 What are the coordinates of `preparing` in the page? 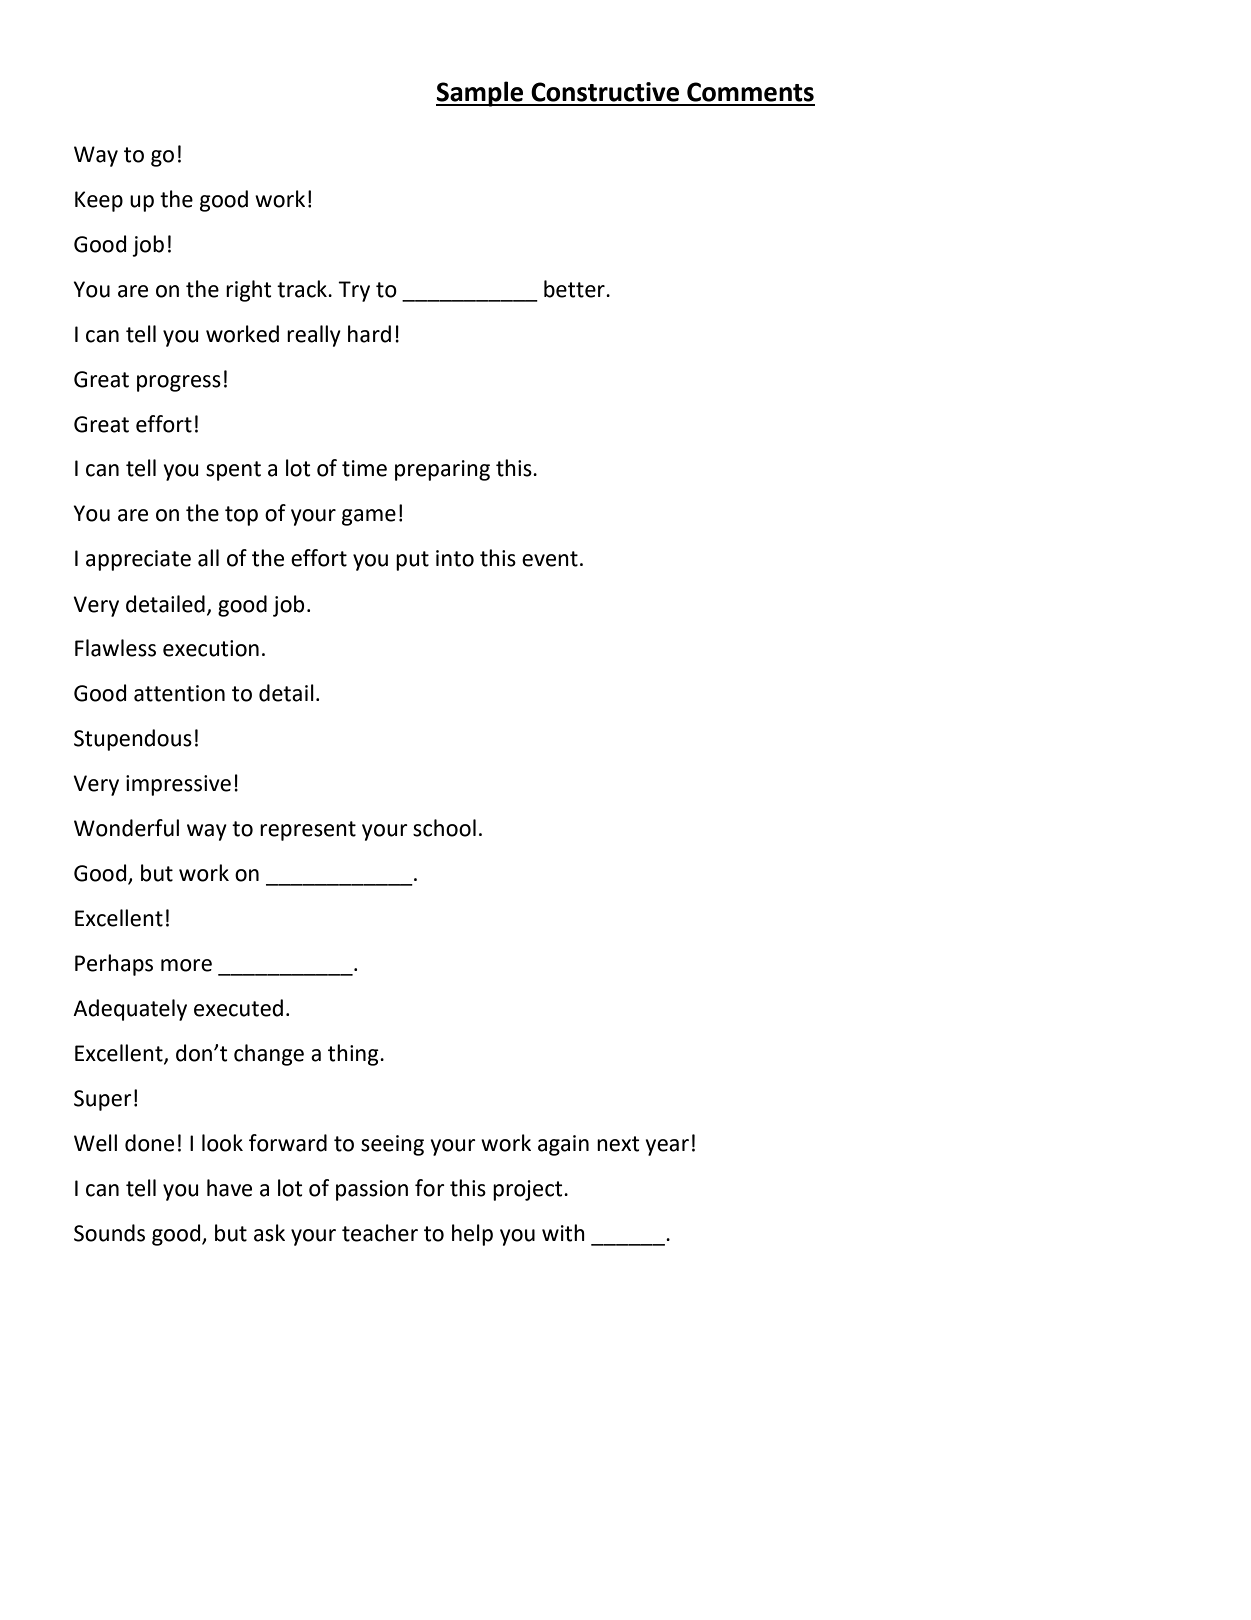 It's located at (442, 470).
